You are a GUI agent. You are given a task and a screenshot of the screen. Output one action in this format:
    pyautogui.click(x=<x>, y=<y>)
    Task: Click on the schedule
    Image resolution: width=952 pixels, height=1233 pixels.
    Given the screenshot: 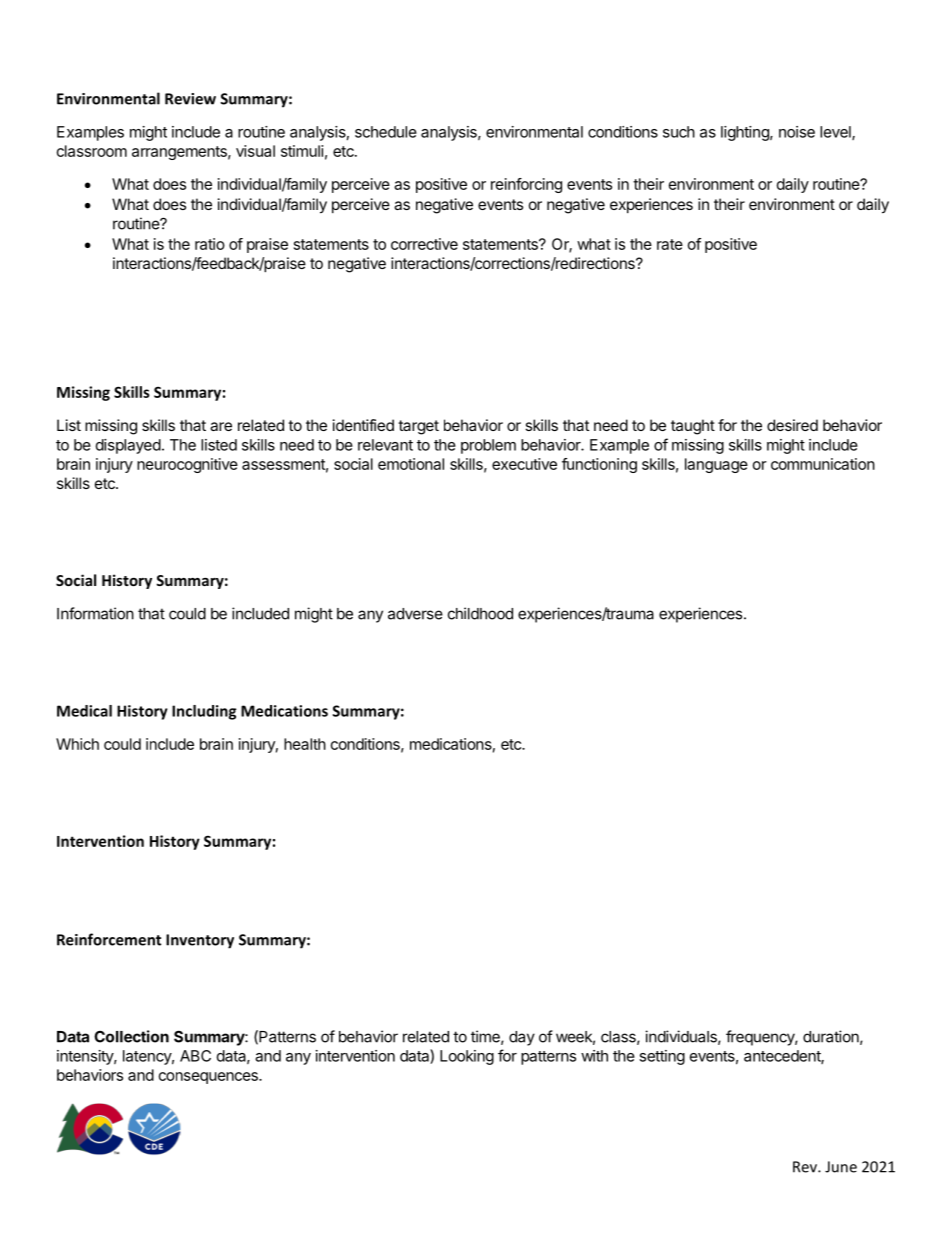 What is the action you would take?
    pyautogui.click(x=386, y=132)
